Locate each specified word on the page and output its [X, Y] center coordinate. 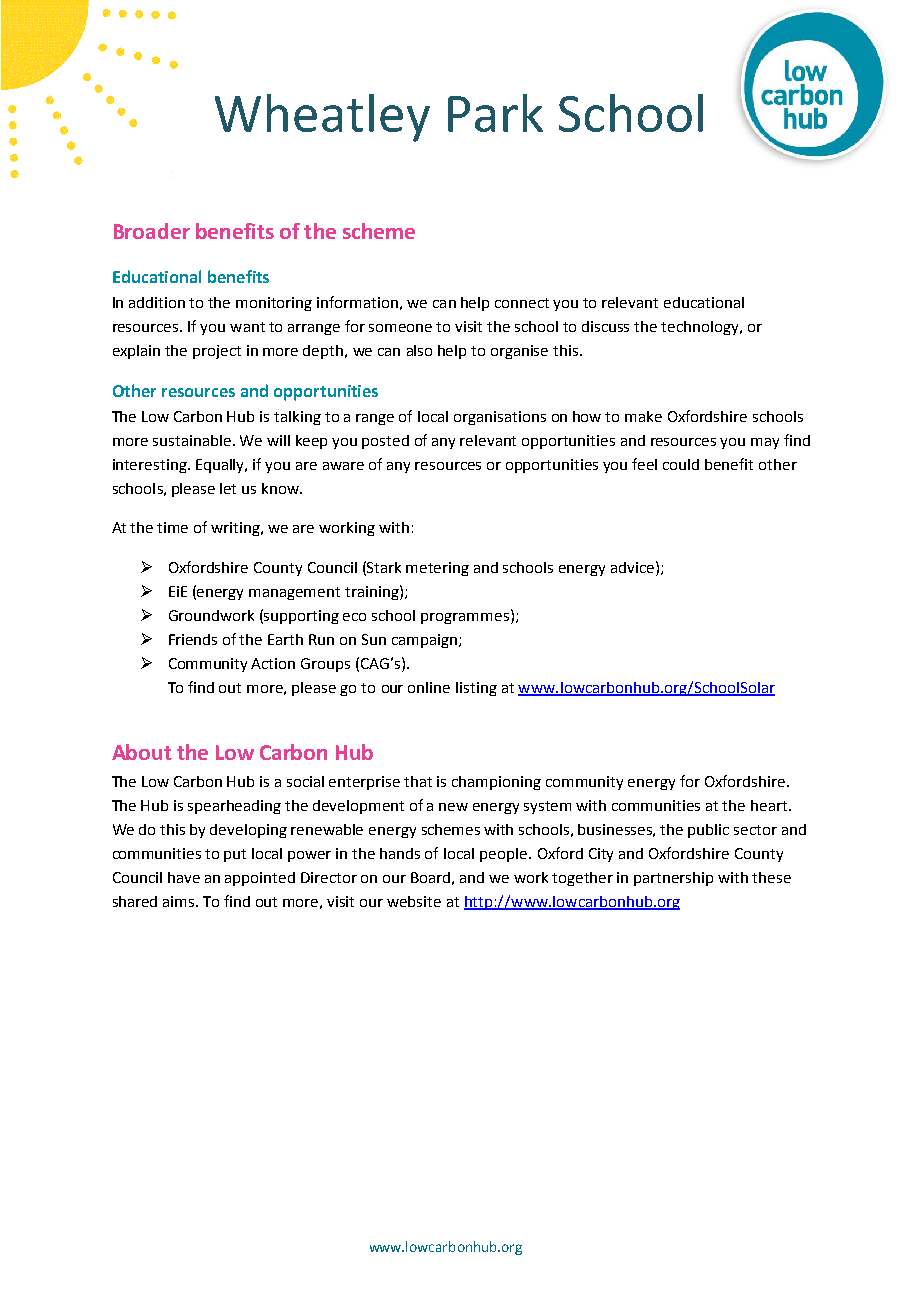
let [228, 488]
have [184, 877]
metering [437, 569]
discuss [605, 326]
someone [400, 328]
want [247, 327]
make [643, 416]
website [414, 901]
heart [769, 805]
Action [273, 663]
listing [476, 689]
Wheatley [322, 118]
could [681, 464]
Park [495, 113]
